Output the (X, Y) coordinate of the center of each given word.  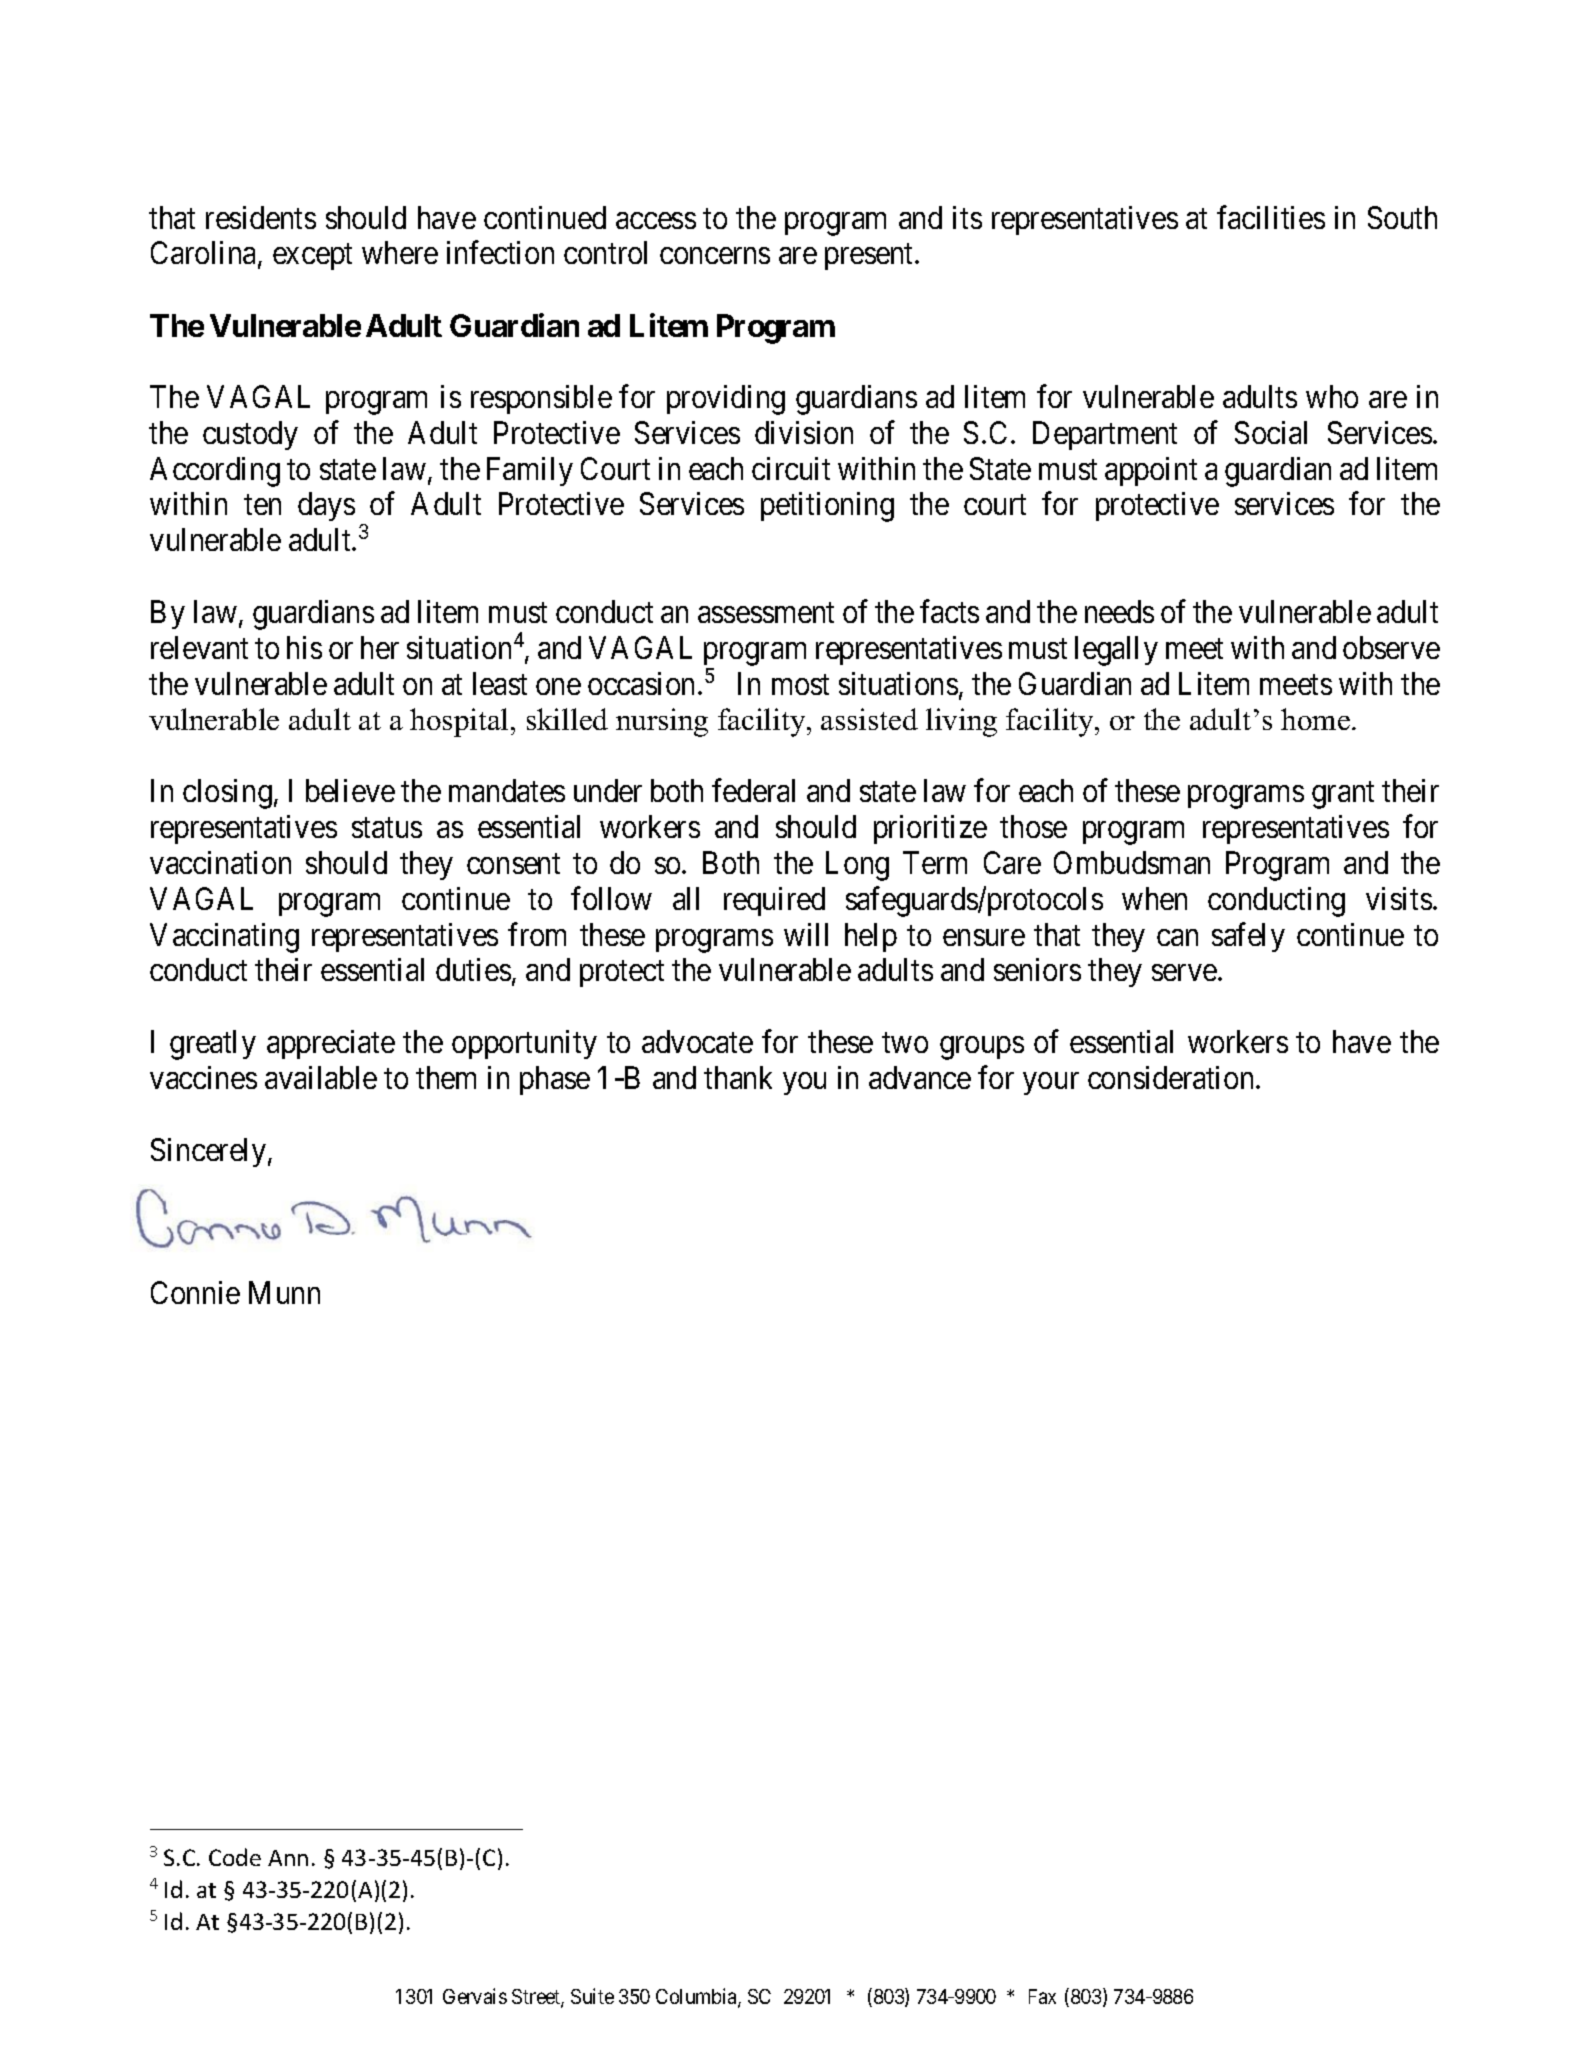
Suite (592, 1996)
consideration (1172, 1077)
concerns (715, 256)
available (321, 1077)
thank (738, 1077)
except (312, 257)
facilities (1271, 217)
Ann (288, 1858)
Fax (1042, 1996)
